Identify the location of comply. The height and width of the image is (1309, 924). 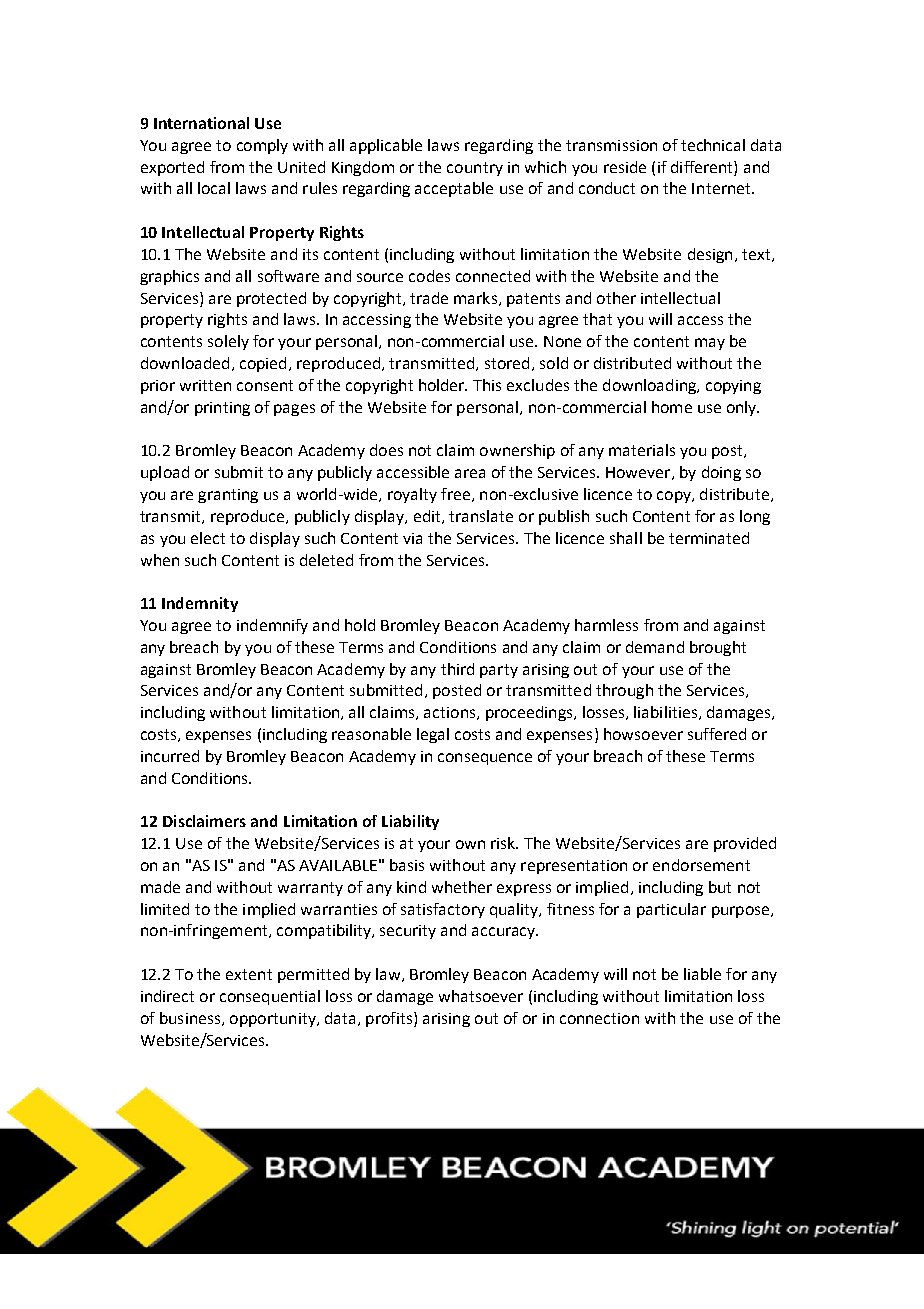
(262, 146).
